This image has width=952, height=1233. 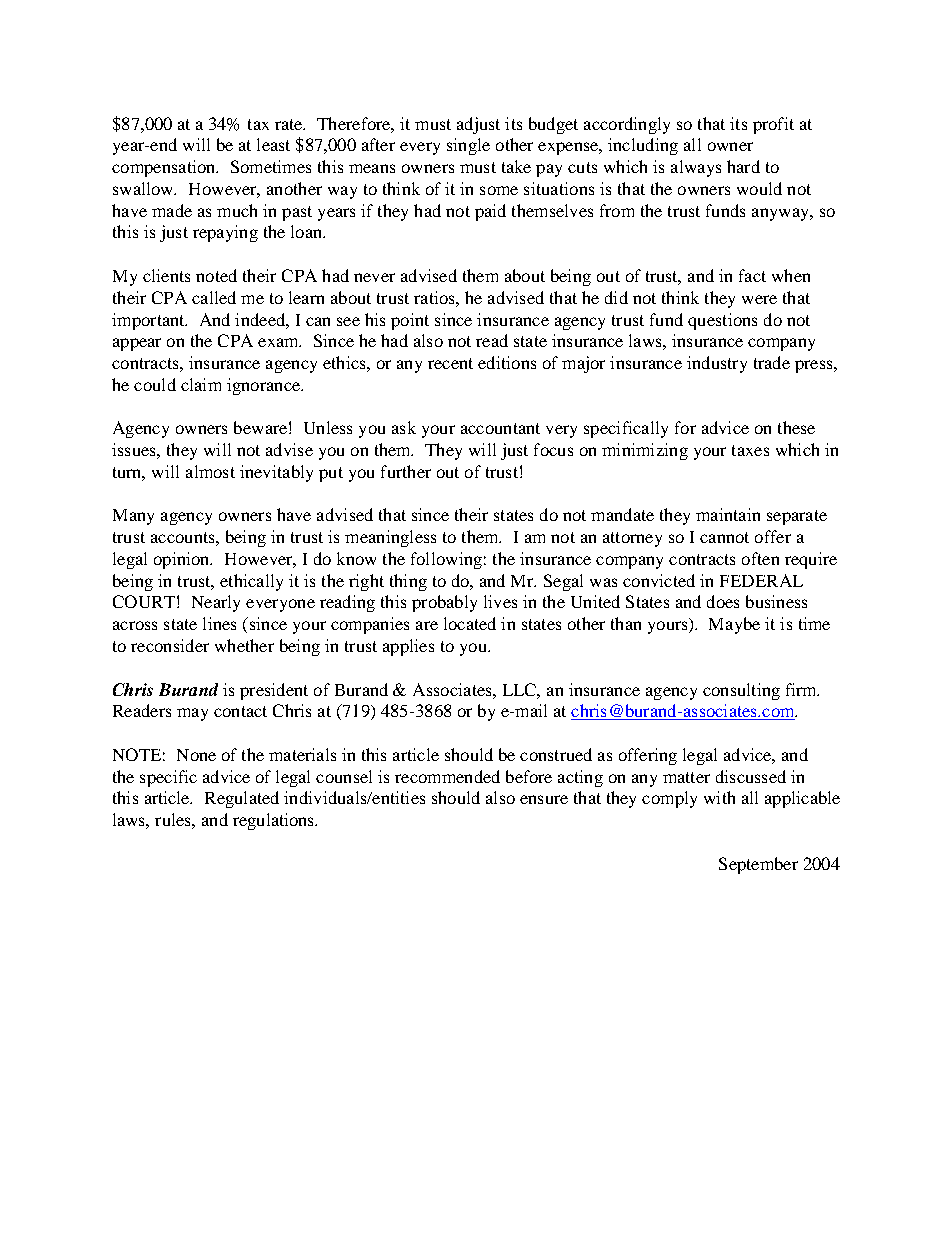 What do you see at coordinates (741, 691) in the image?
I see `consulting` at bounding box center [741, 691].
